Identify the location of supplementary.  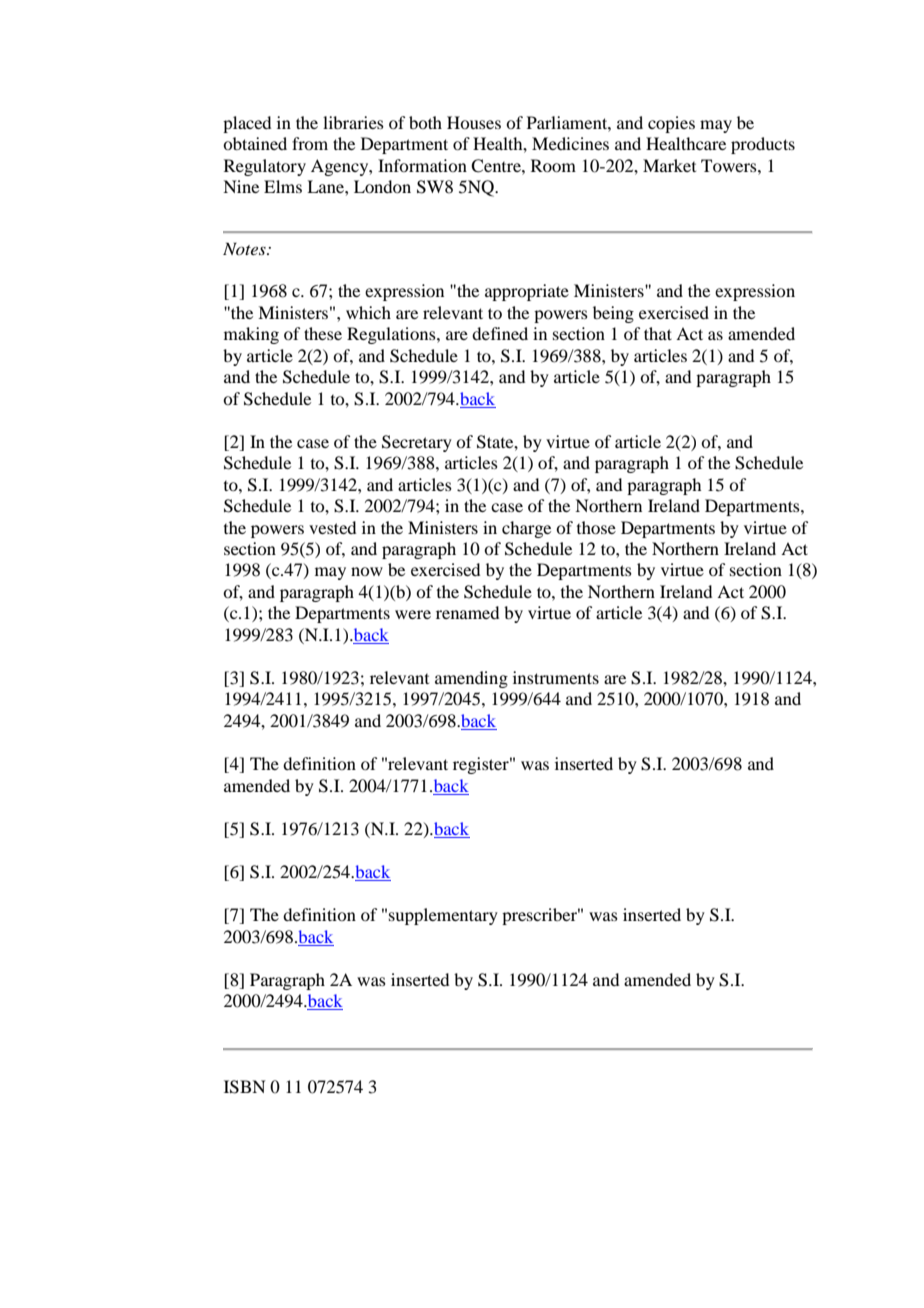
(443, 916).
